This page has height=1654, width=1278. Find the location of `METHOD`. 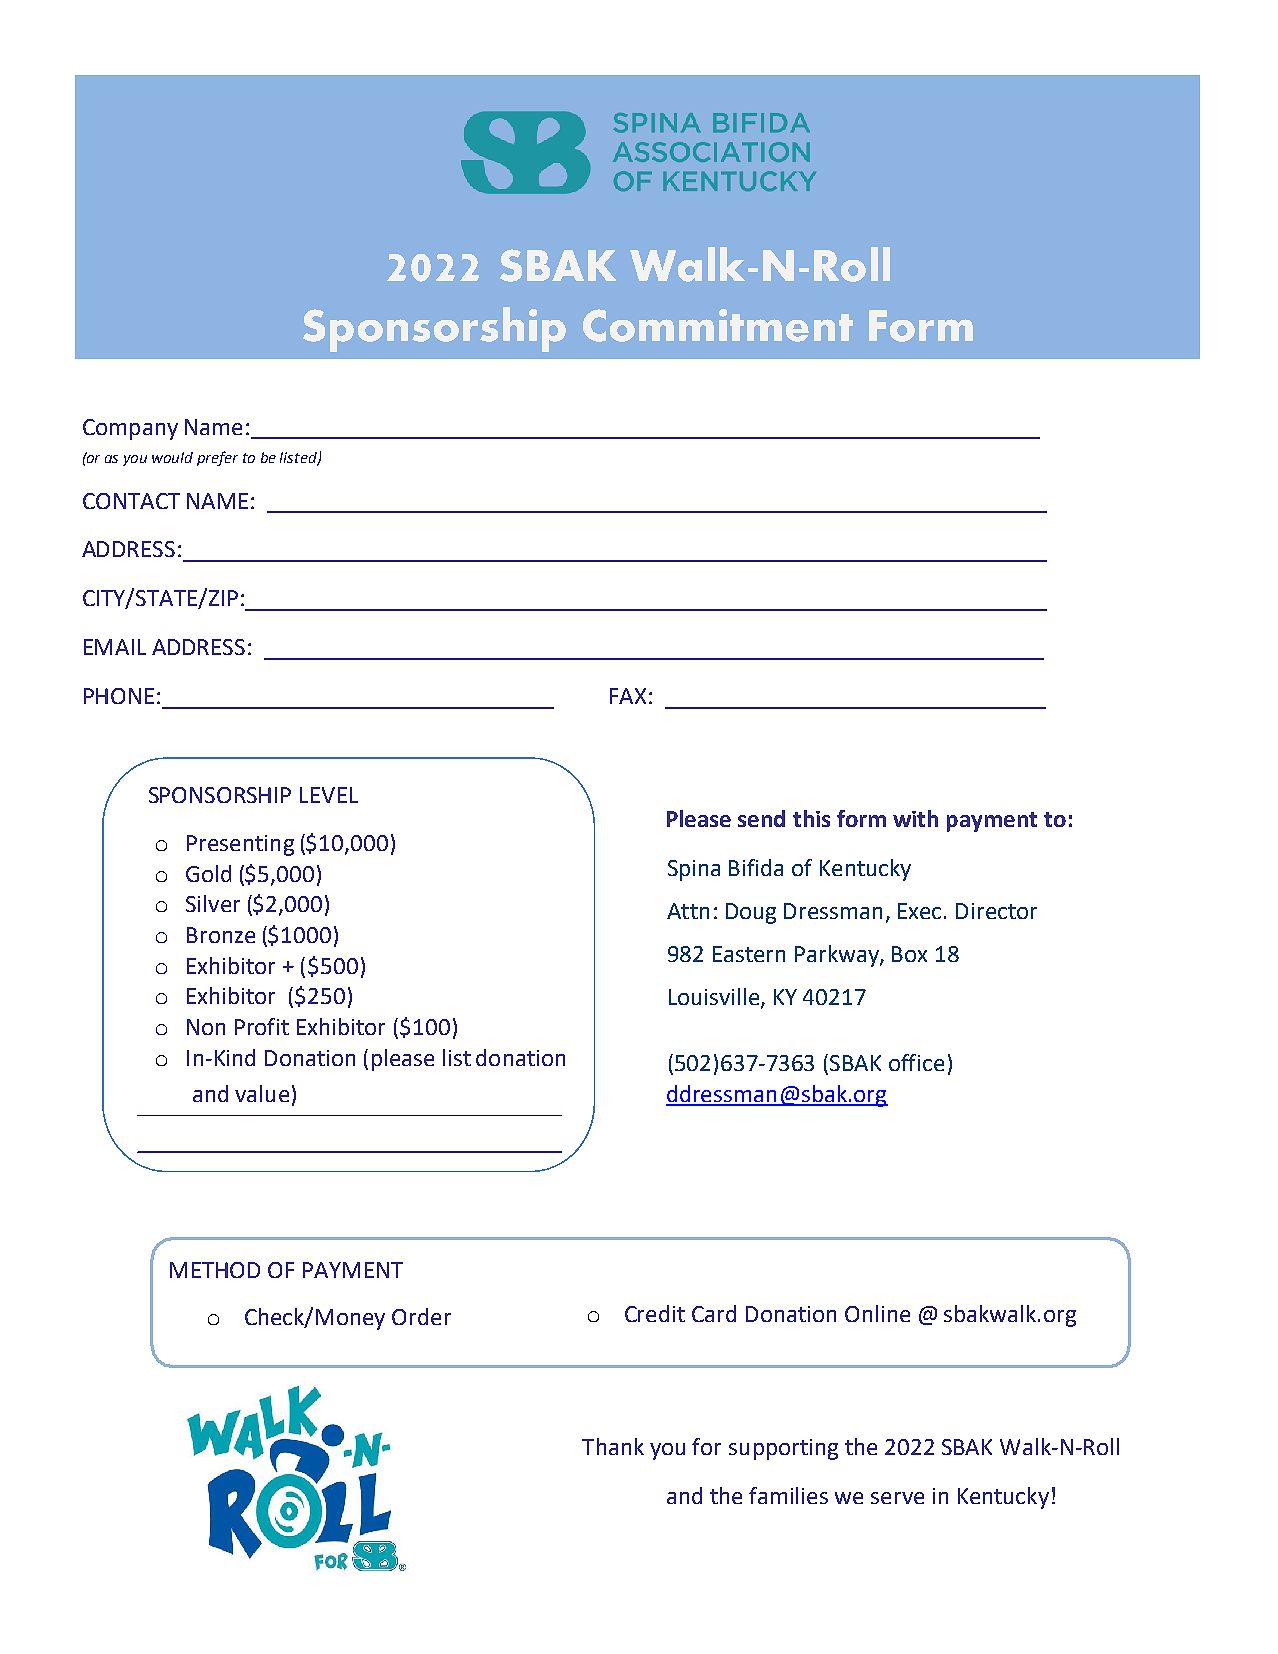

METHOD is located at coordinates (215, 1270).
